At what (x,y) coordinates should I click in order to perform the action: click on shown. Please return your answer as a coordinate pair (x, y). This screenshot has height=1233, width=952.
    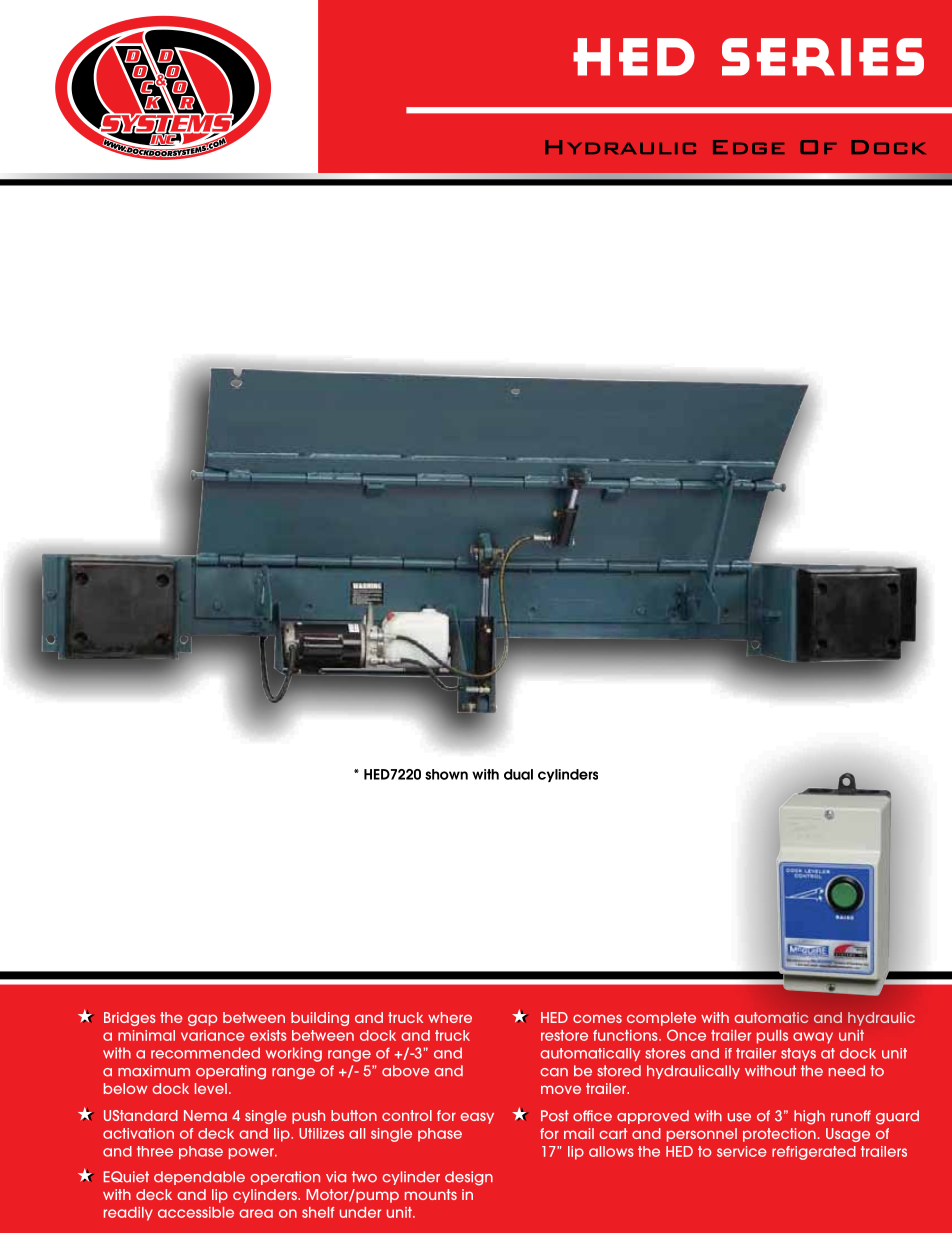
    Looking at the image, I should click on (446, 774).
